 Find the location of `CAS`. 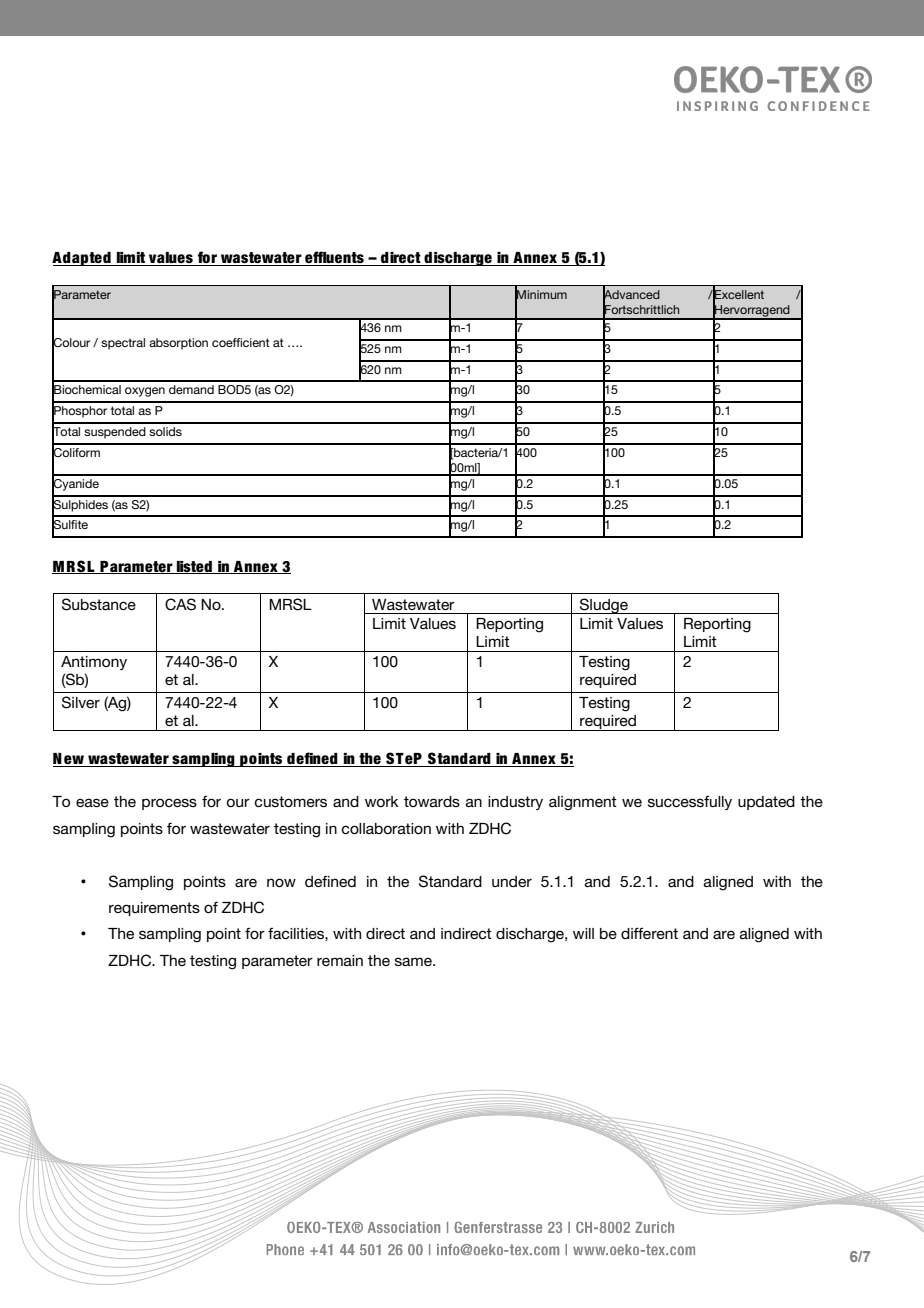

CAS is located at coordinates (180, 604).
